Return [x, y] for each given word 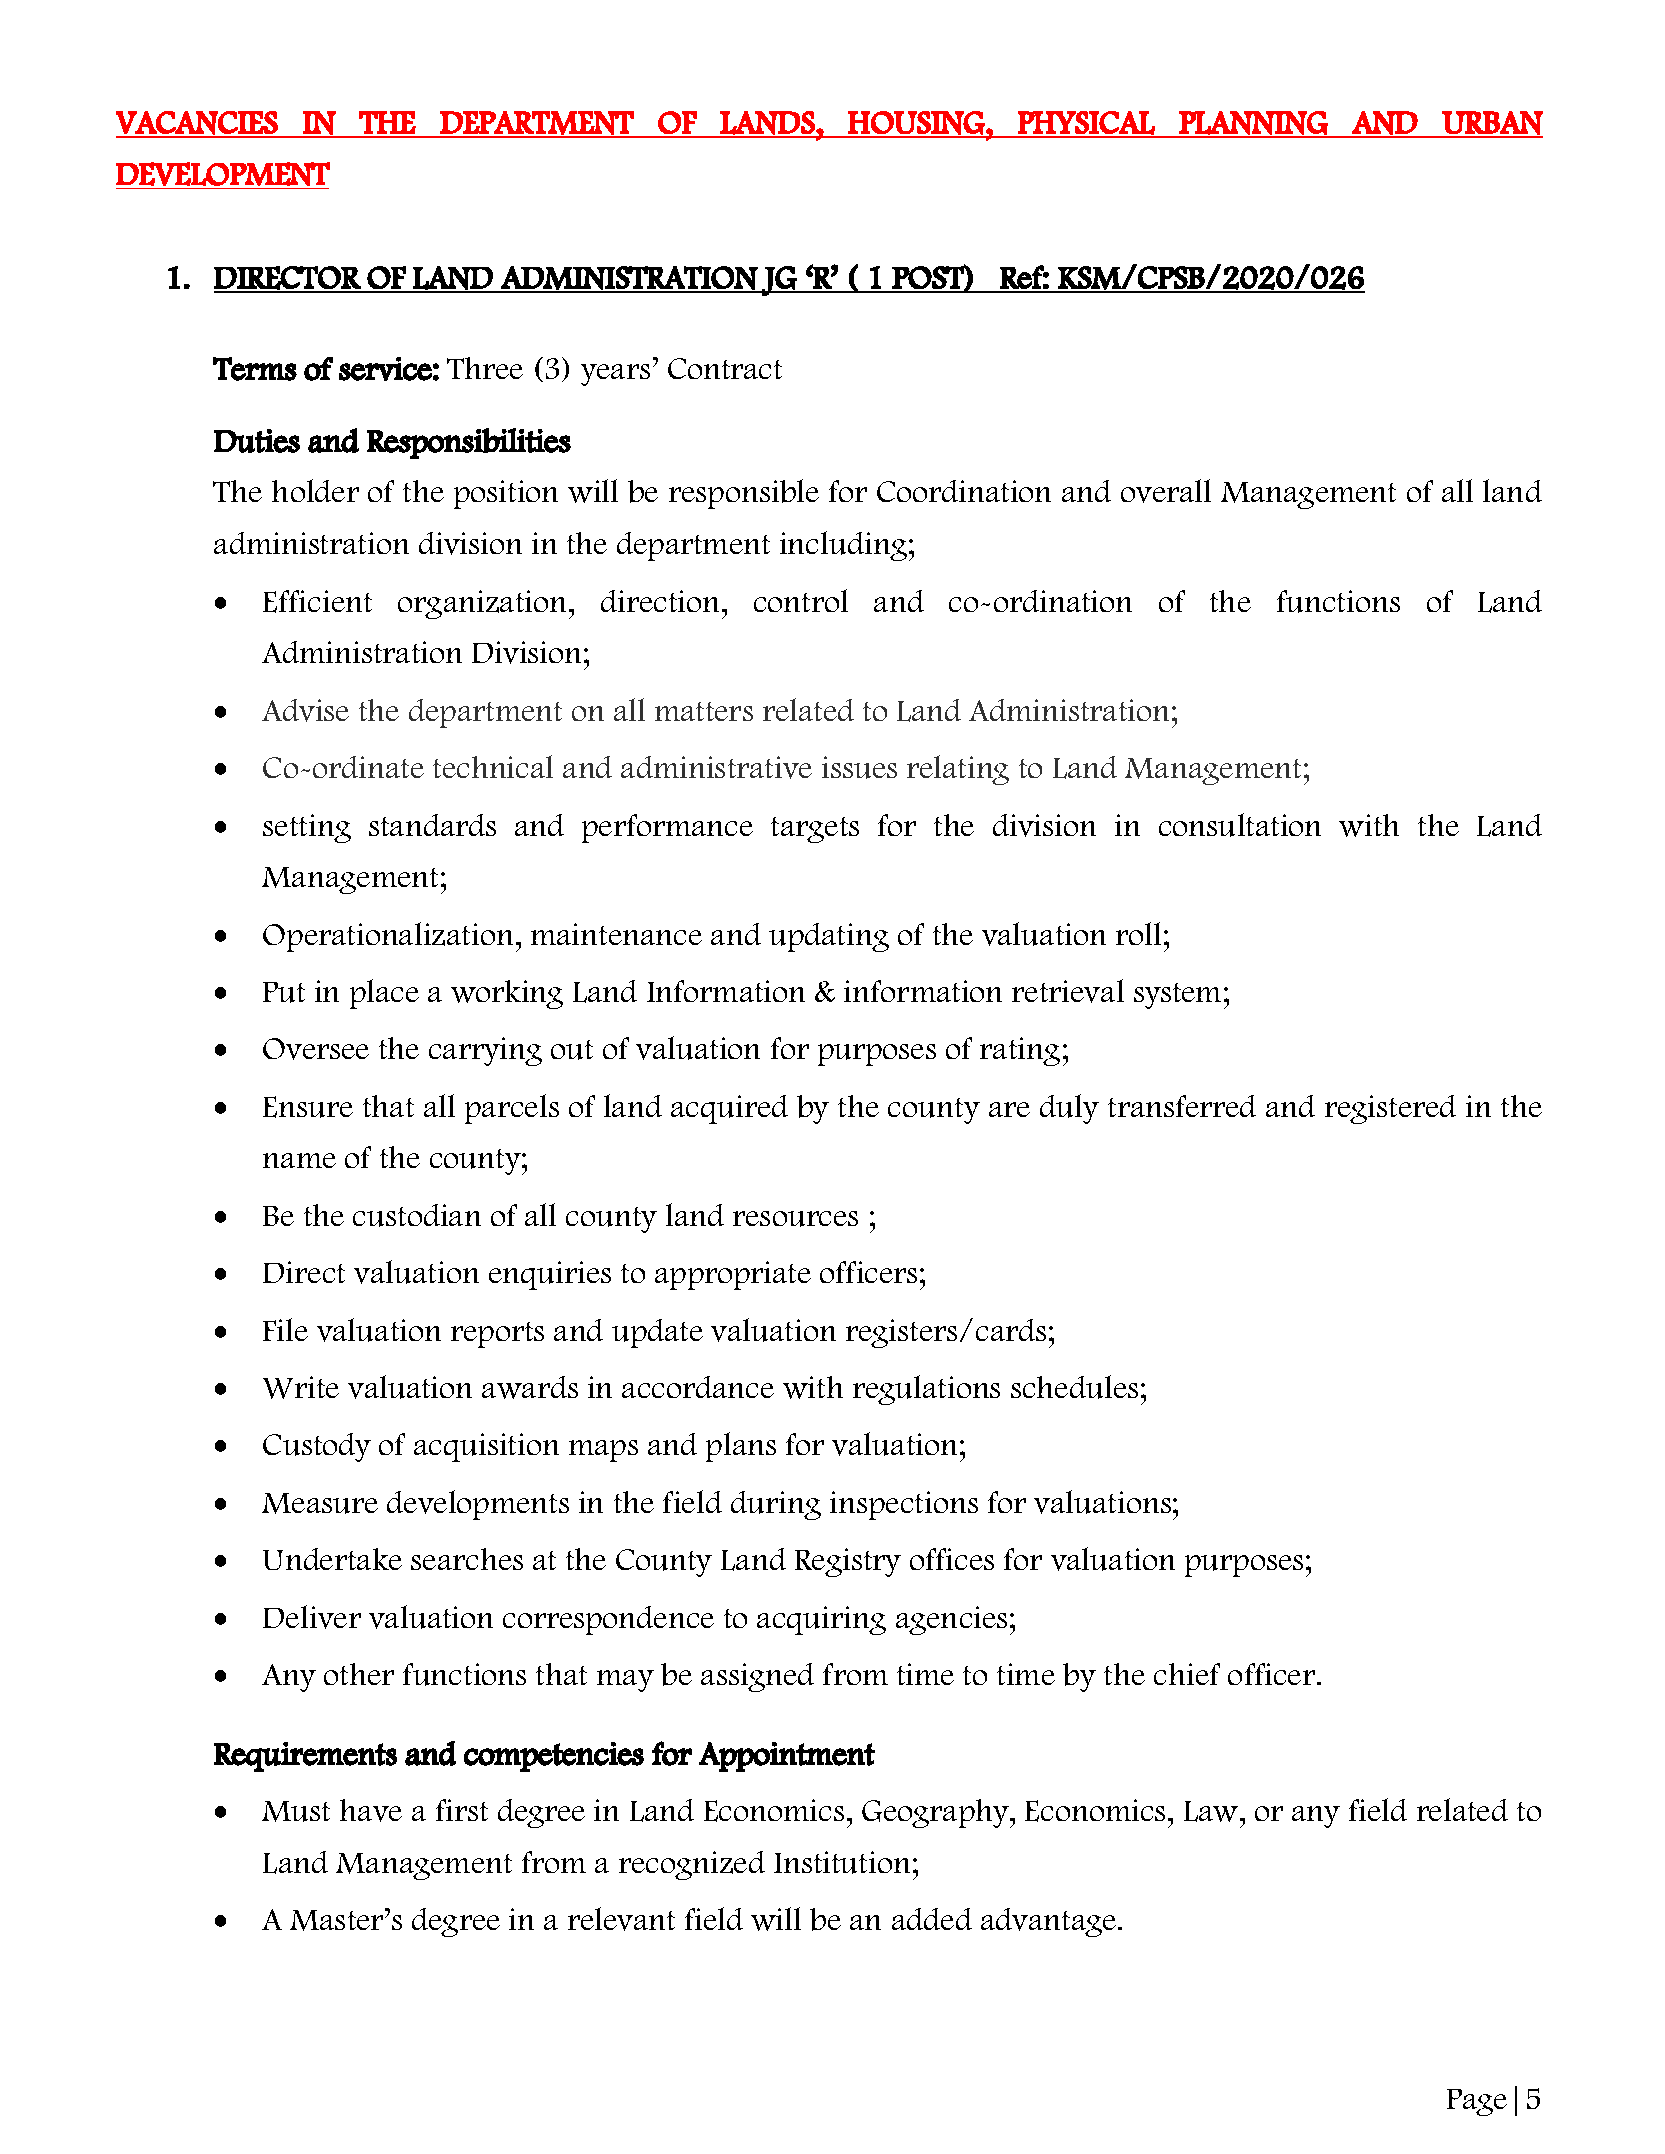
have [371, 1810]
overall [1166, 491]
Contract [725, 368]
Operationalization [388, 937]
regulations [926, 1390]
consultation [1240, 825]
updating [829, 937]
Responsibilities [469, 443]
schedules [1074, 1387]
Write [301, 1387]
